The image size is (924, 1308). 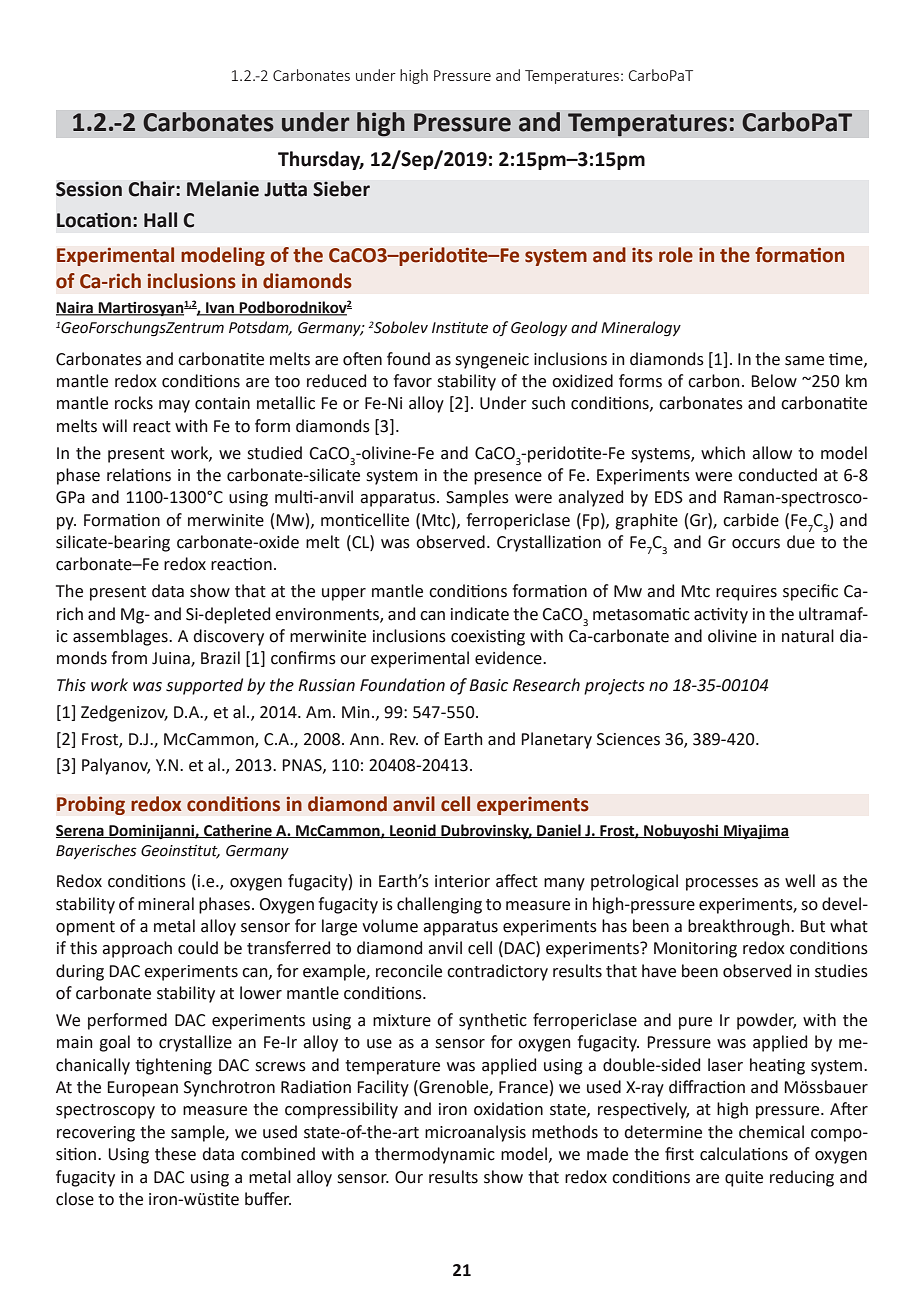 What do you see at coordinates (435, 1155) in the screenshot?
I see `thermodynamic` at bounding box center [435, 1155].
